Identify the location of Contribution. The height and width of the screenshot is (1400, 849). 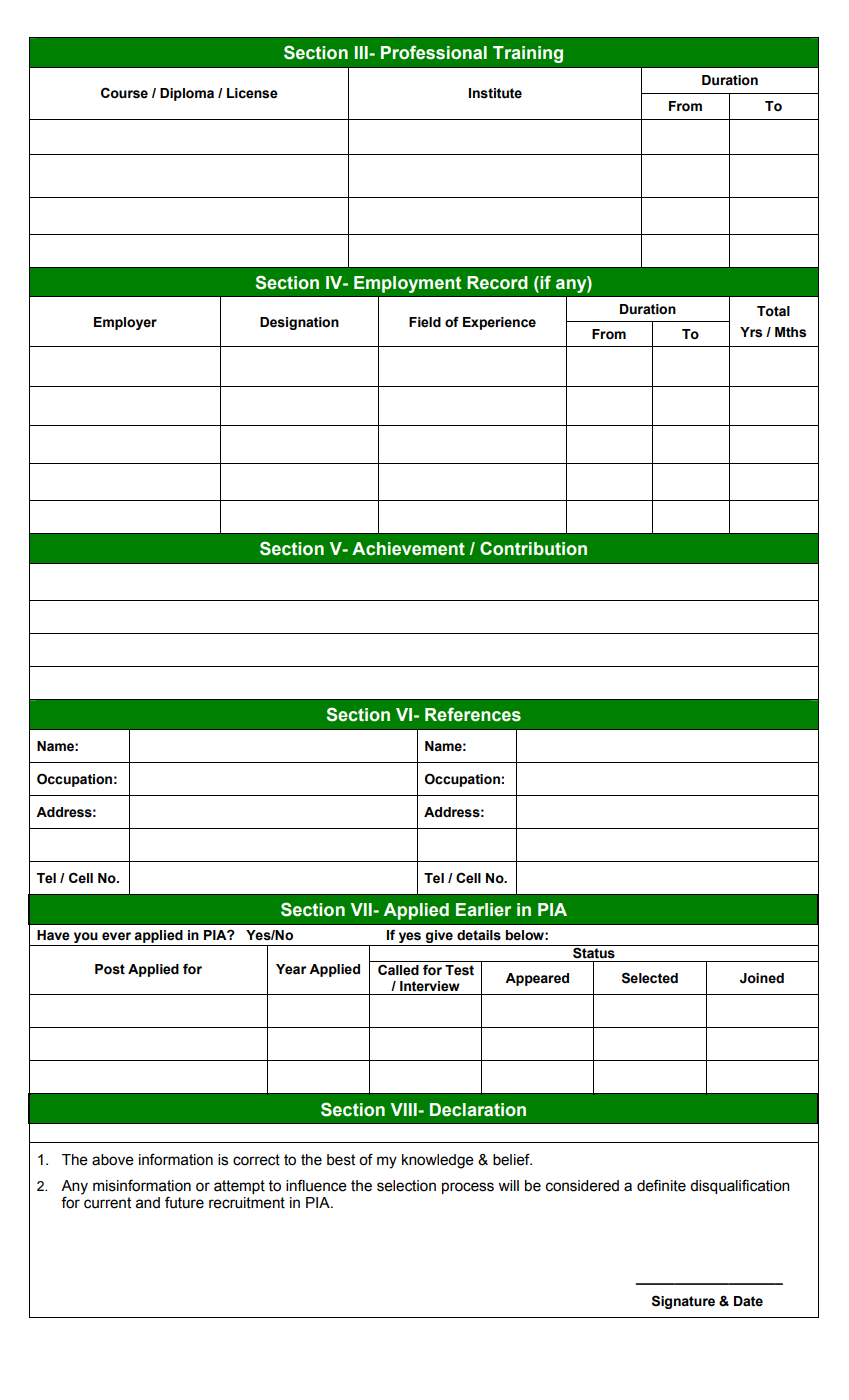
(533, 548).
